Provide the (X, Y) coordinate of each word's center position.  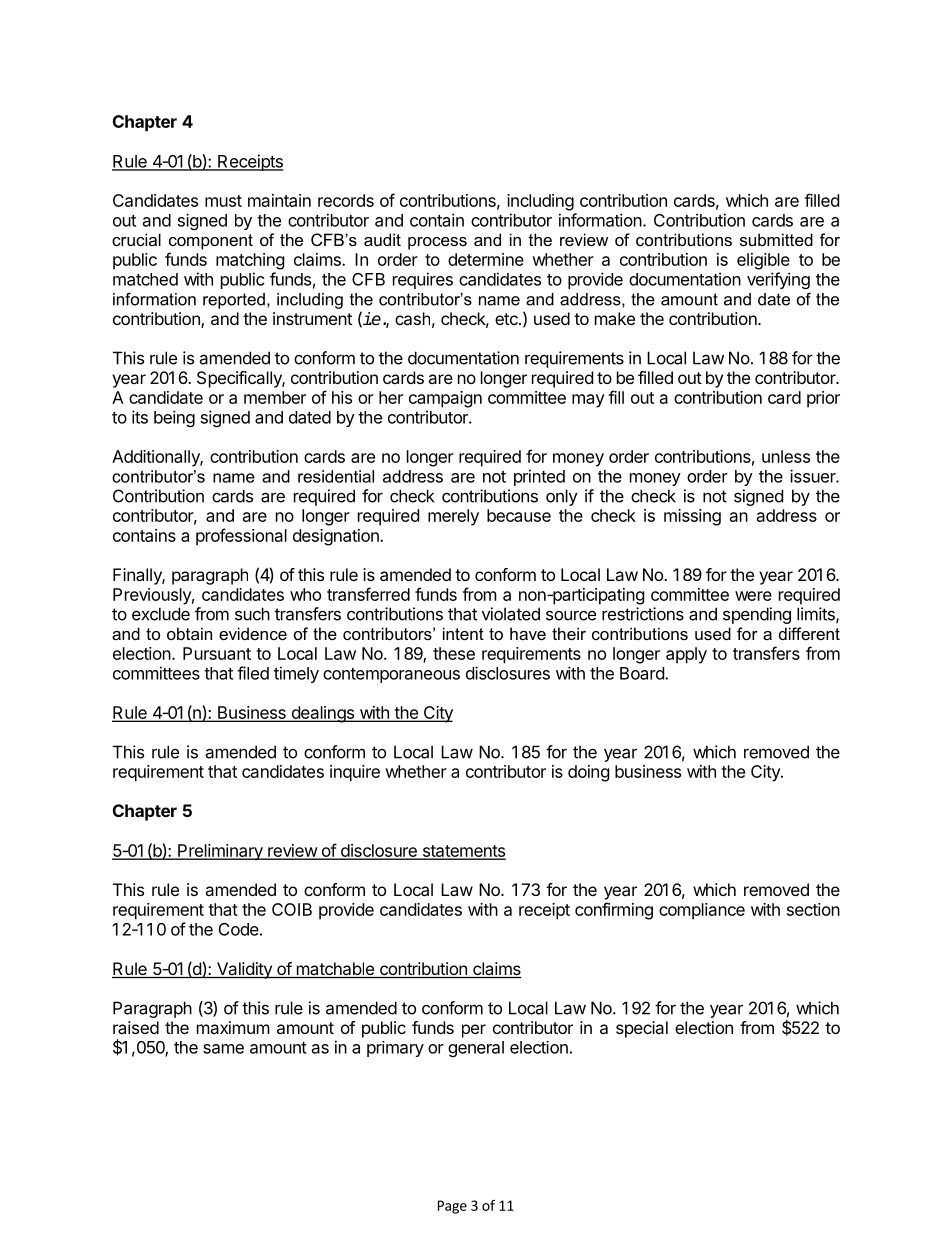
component (211, 242)
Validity (244, 970)
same (223, 1049)
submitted (776, 239)
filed (253, 673)
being (174, 418)
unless (786, 456)
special (642, 1029)
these (454, 653)
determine (486, 259)
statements (463, 852)
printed (539, 477)
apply (686, 655)
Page (452, 1207)
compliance (702, 911)
